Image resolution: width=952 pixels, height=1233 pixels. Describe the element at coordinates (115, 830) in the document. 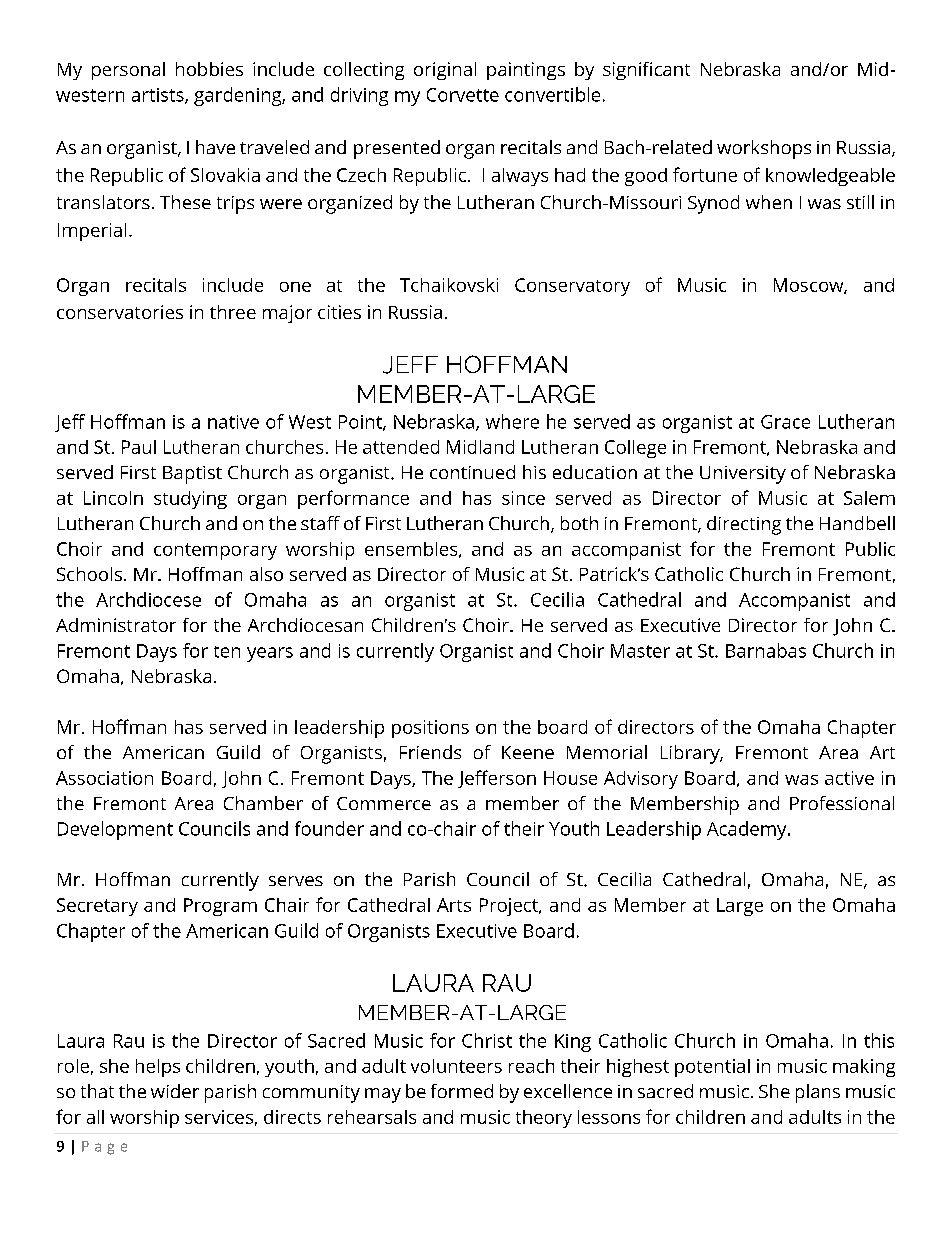

I see `Development` at that location.
